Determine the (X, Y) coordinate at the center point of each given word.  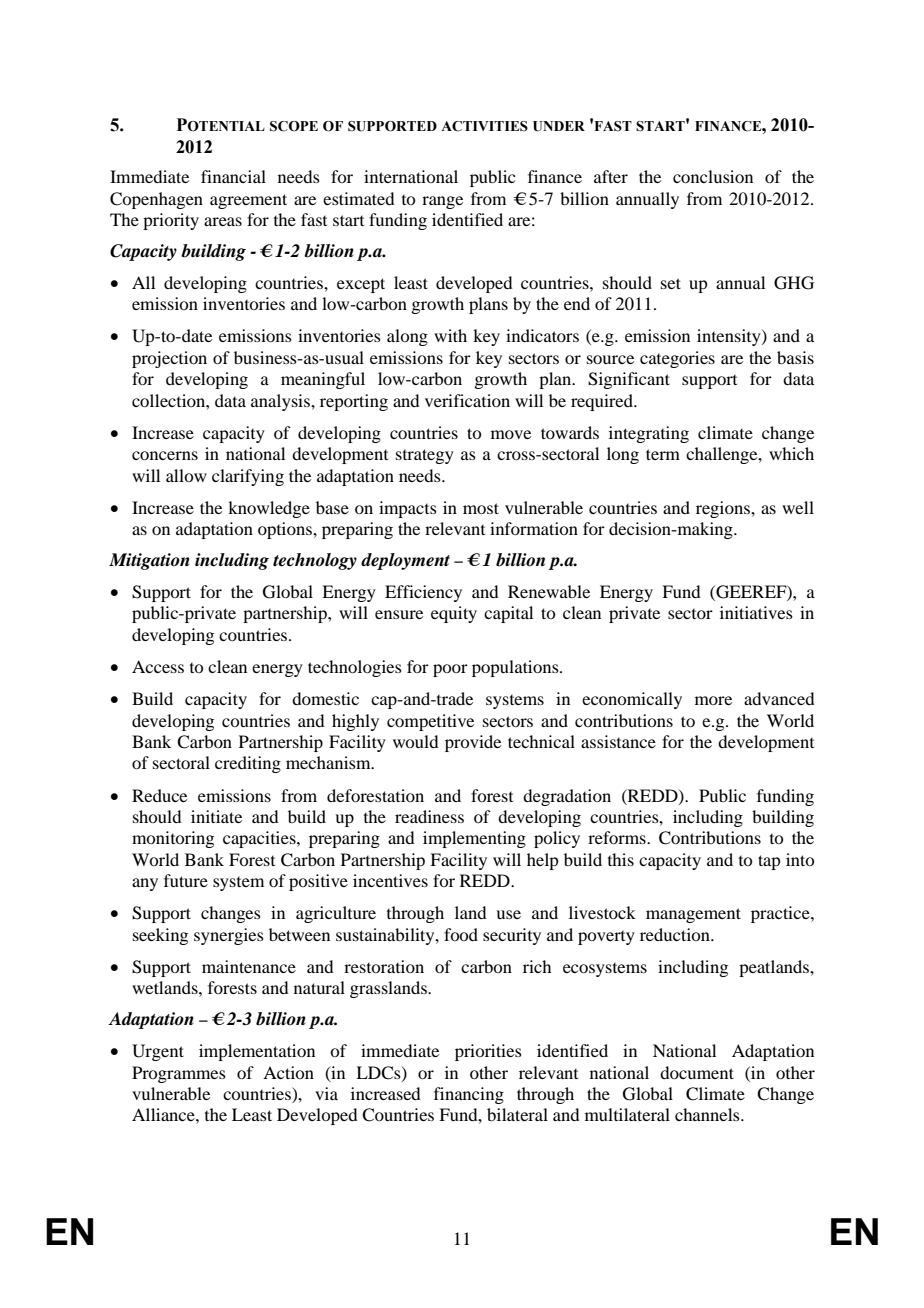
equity (454, 614)
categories (677, 359)
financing (469, 1095)
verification (467, 400)
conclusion (713, 176)
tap (769, 862)
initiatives (756, 612)
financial (233, 176)
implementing (474, 839)
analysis (281, 402)
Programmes (179, 1074)
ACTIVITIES (484, 126)
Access (158, 666)
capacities (260, 839)
